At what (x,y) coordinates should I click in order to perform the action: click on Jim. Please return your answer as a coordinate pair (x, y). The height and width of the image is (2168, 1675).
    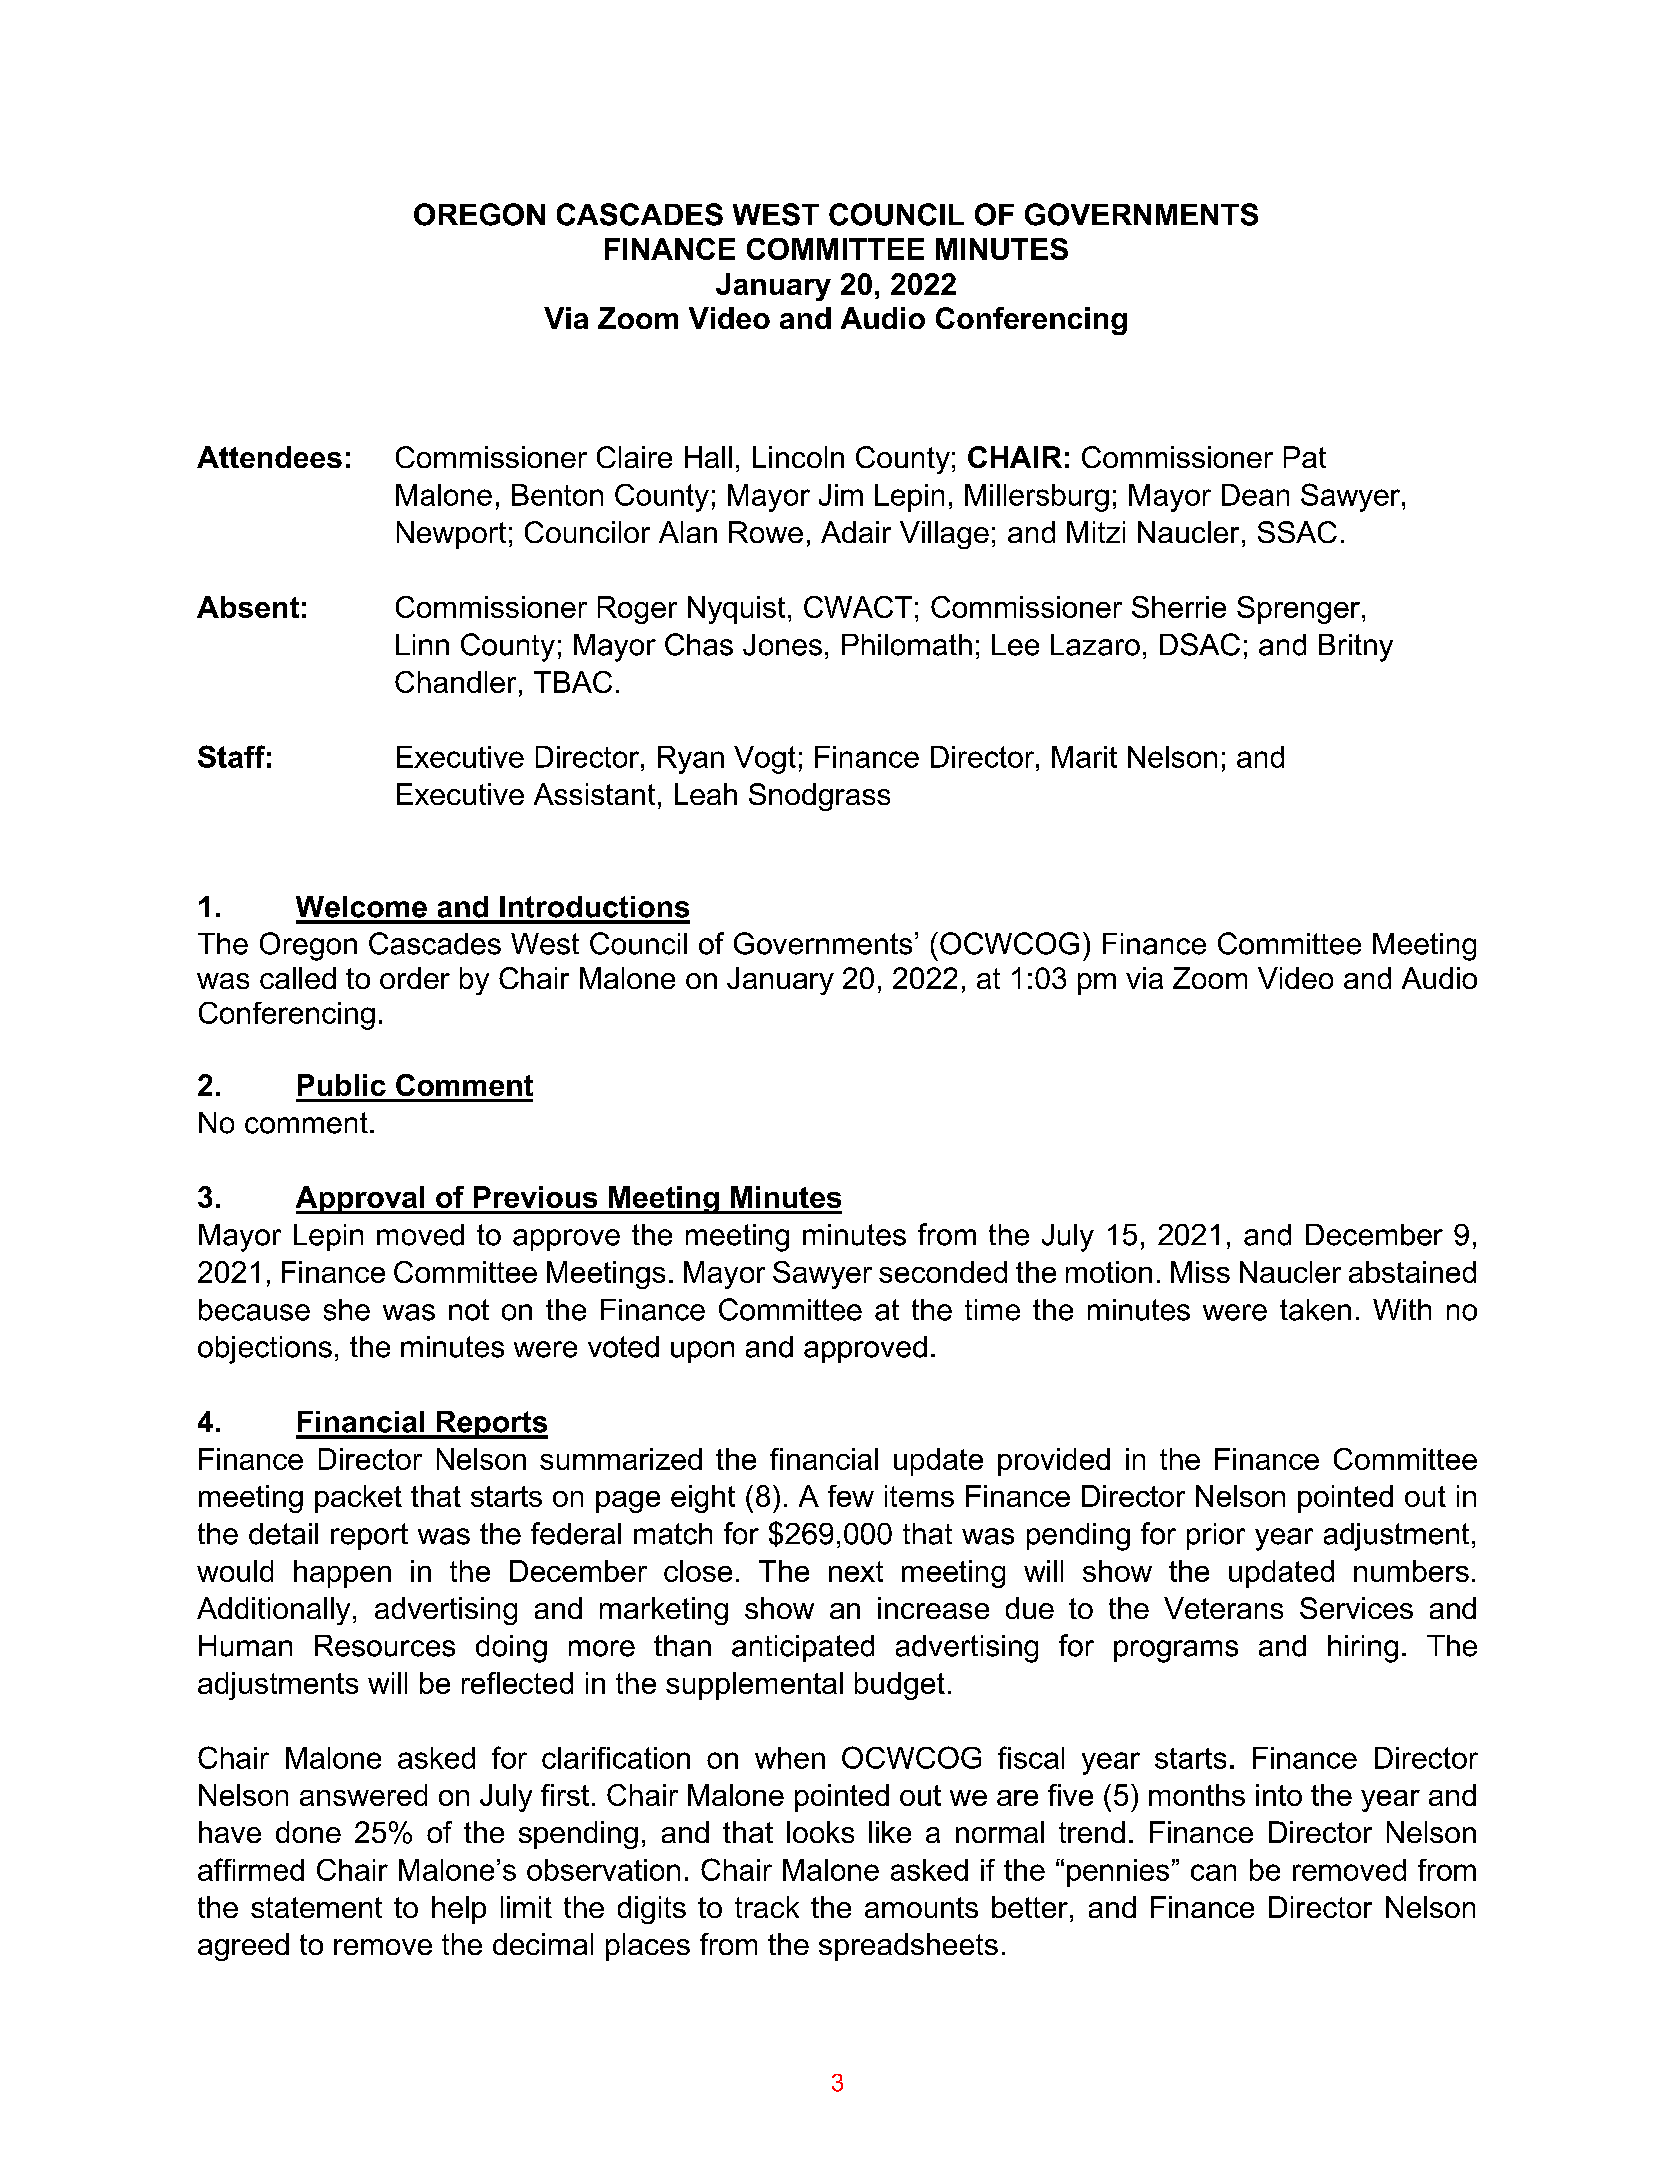
    Looking at the image, I should click on (841, 495).
